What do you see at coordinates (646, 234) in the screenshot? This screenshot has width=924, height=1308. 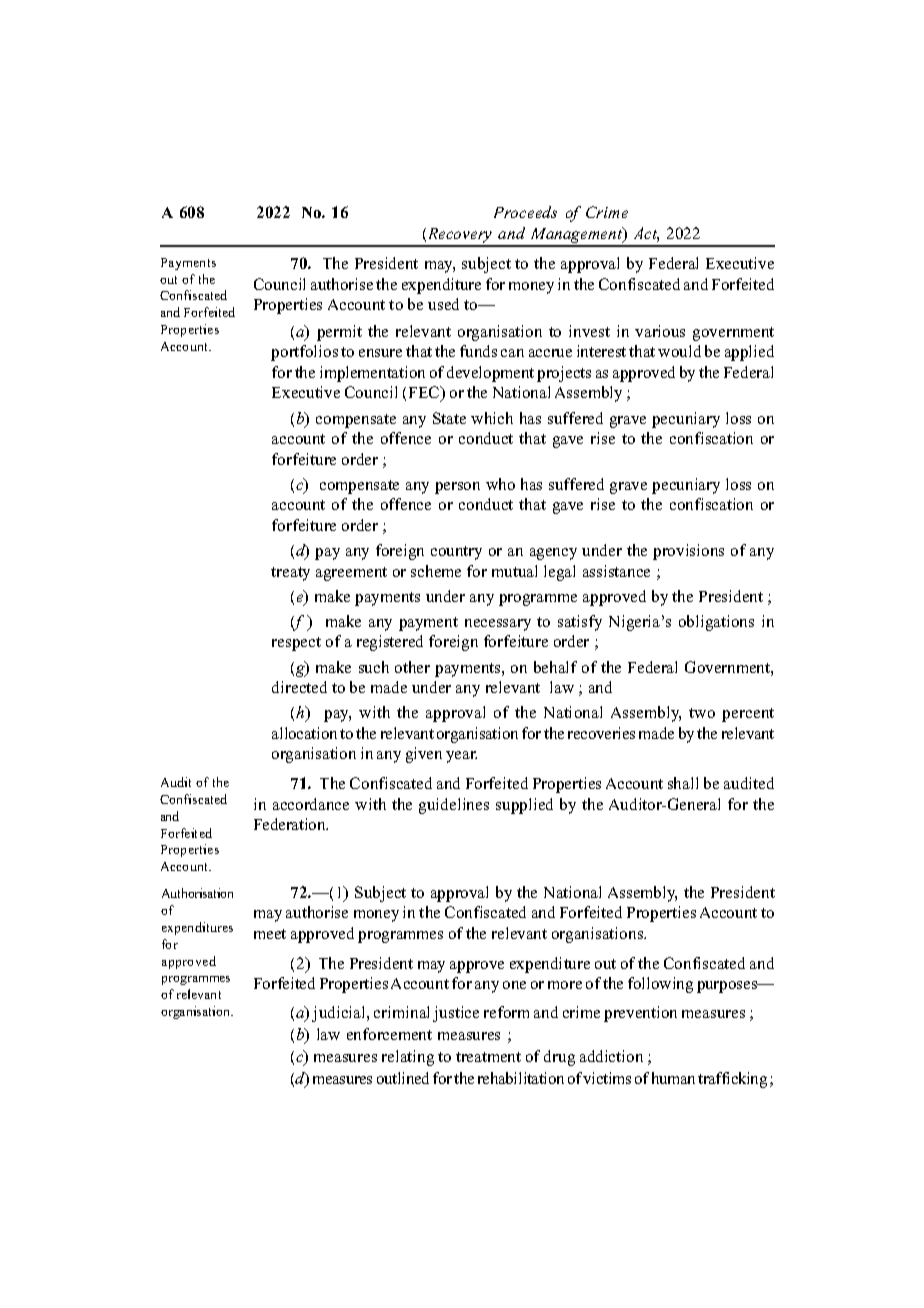 I see `Act` at bounding box center [646, 234].
